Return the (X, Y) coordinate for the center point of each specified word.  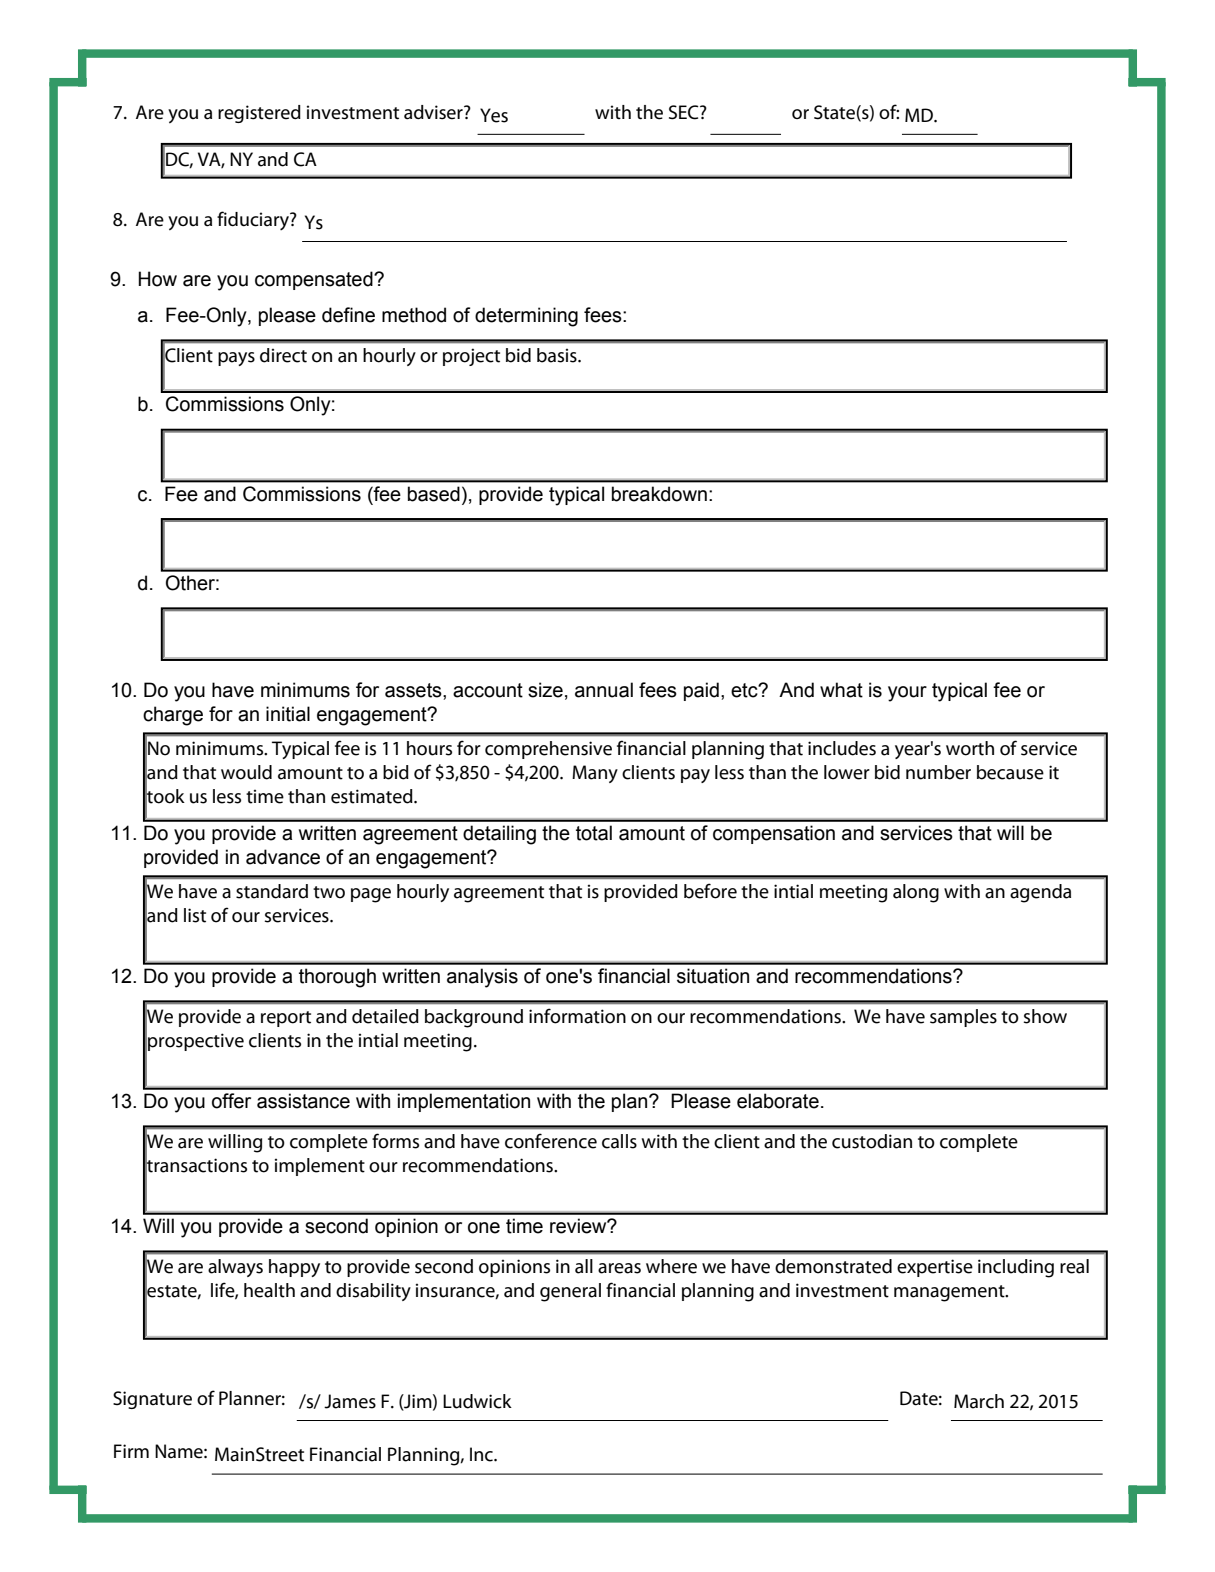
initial (288, 714)
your (907, 694)
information (577, 1016)
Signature (152, 1400)
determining (526, 317)
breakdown (659, 494)
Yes (494, 115)
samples (963, 1018)
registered (259, 114)
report (286, 1019)
